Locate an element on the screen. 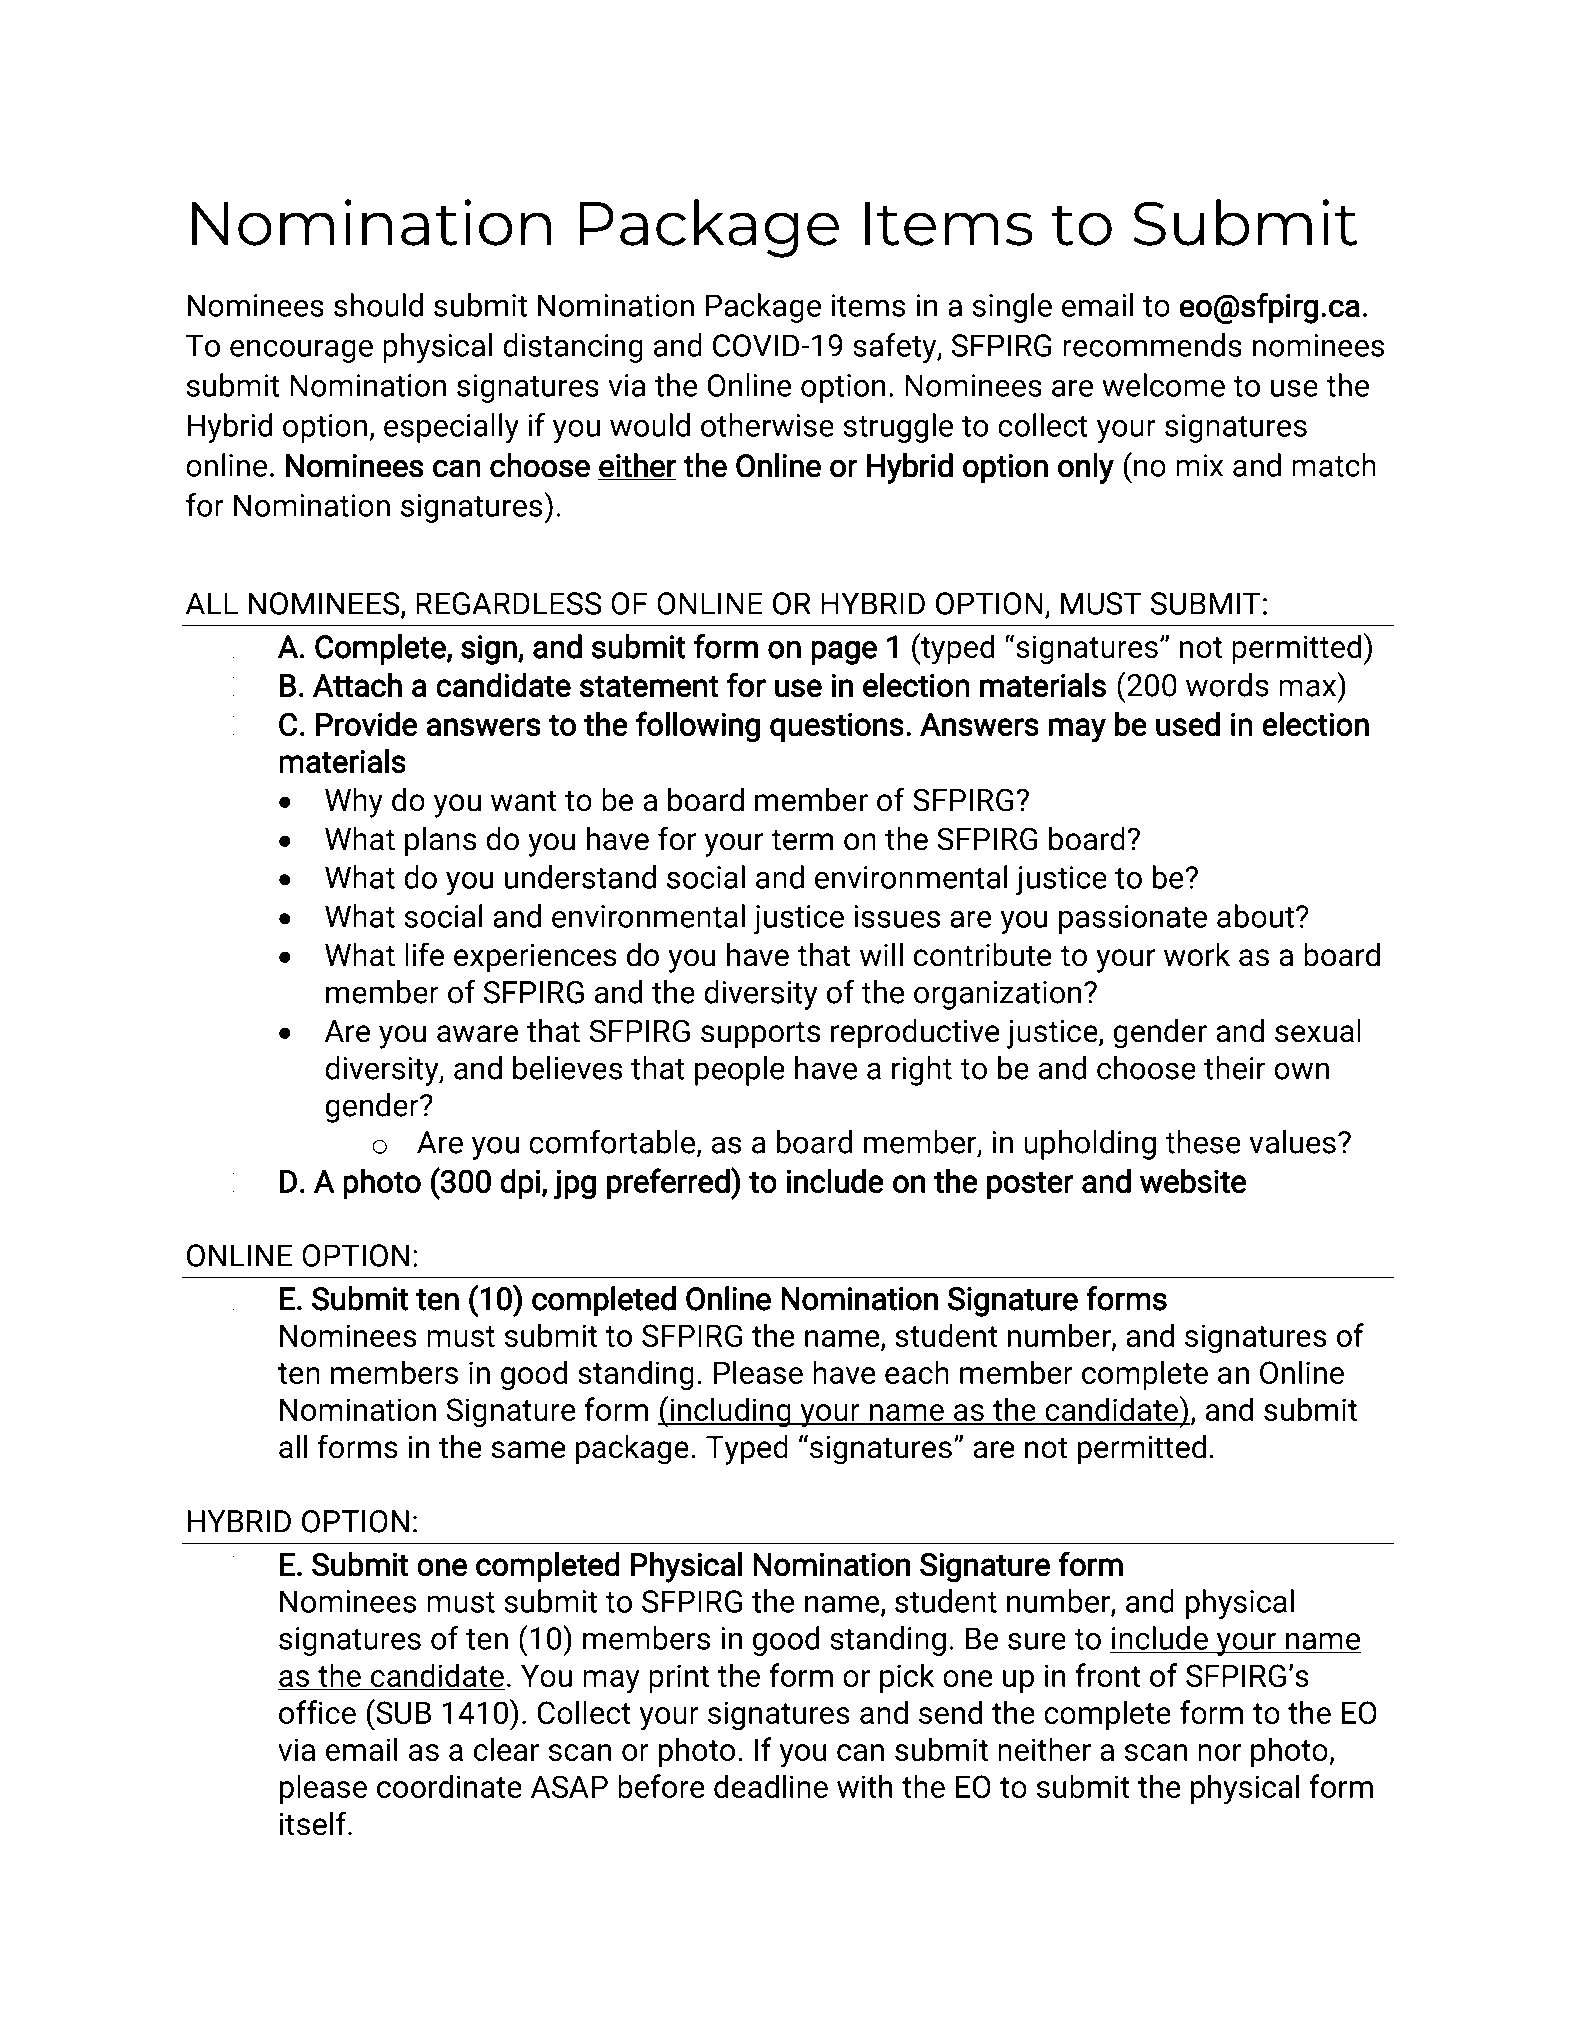 The width and height of the screenshot is (1575, 2039). nor is located at coordinates (1220, 1752).
